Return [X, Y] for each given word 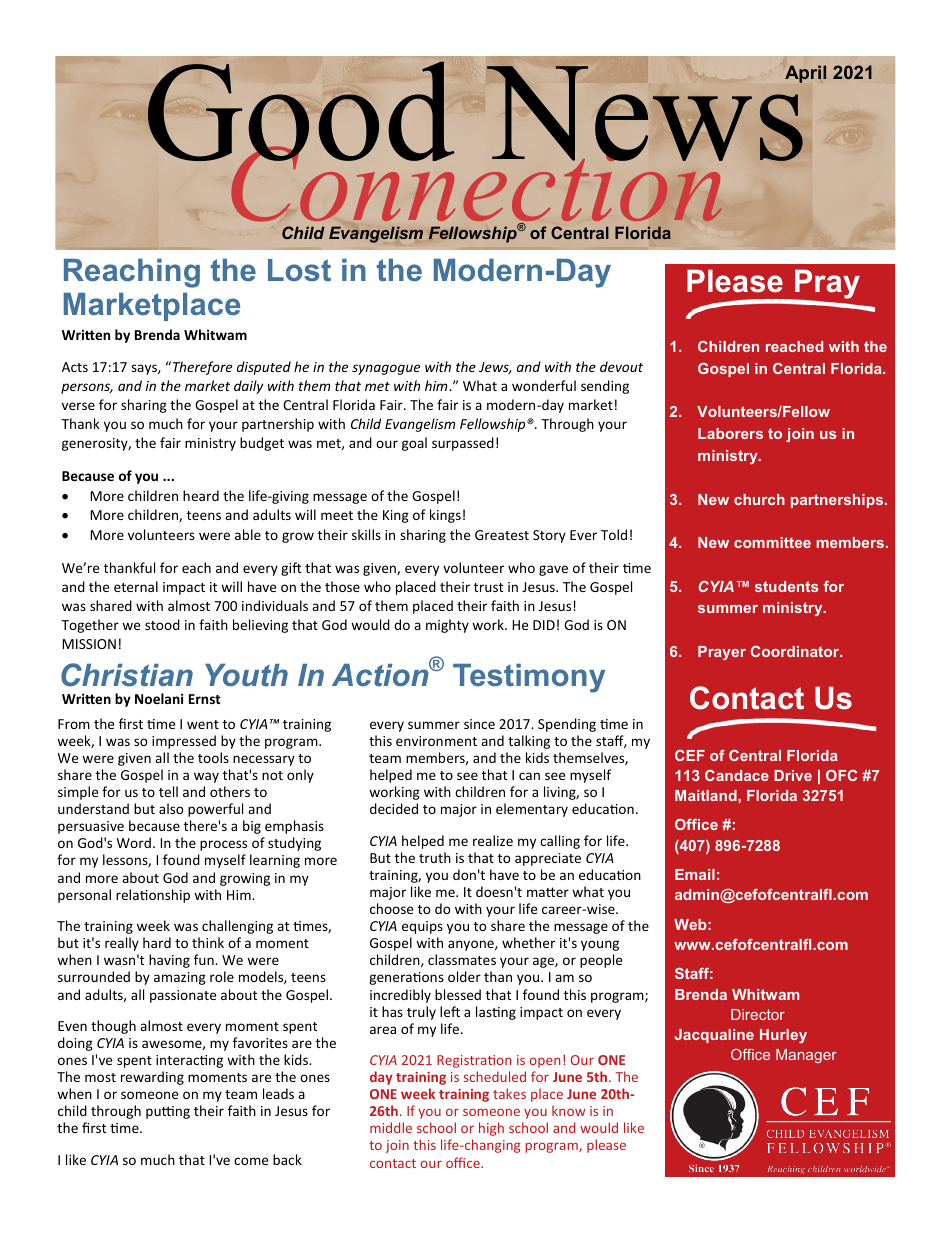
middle [391, 1127]
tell [168, 791]
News [646, 114]
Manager [806, 1056]
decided [394, 808]
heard [201, 495]
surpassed [463, 444]
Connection [477, 184]
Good [301, 112]
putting [168, 1112]
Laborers [730, 433]
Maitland [707, 795]
